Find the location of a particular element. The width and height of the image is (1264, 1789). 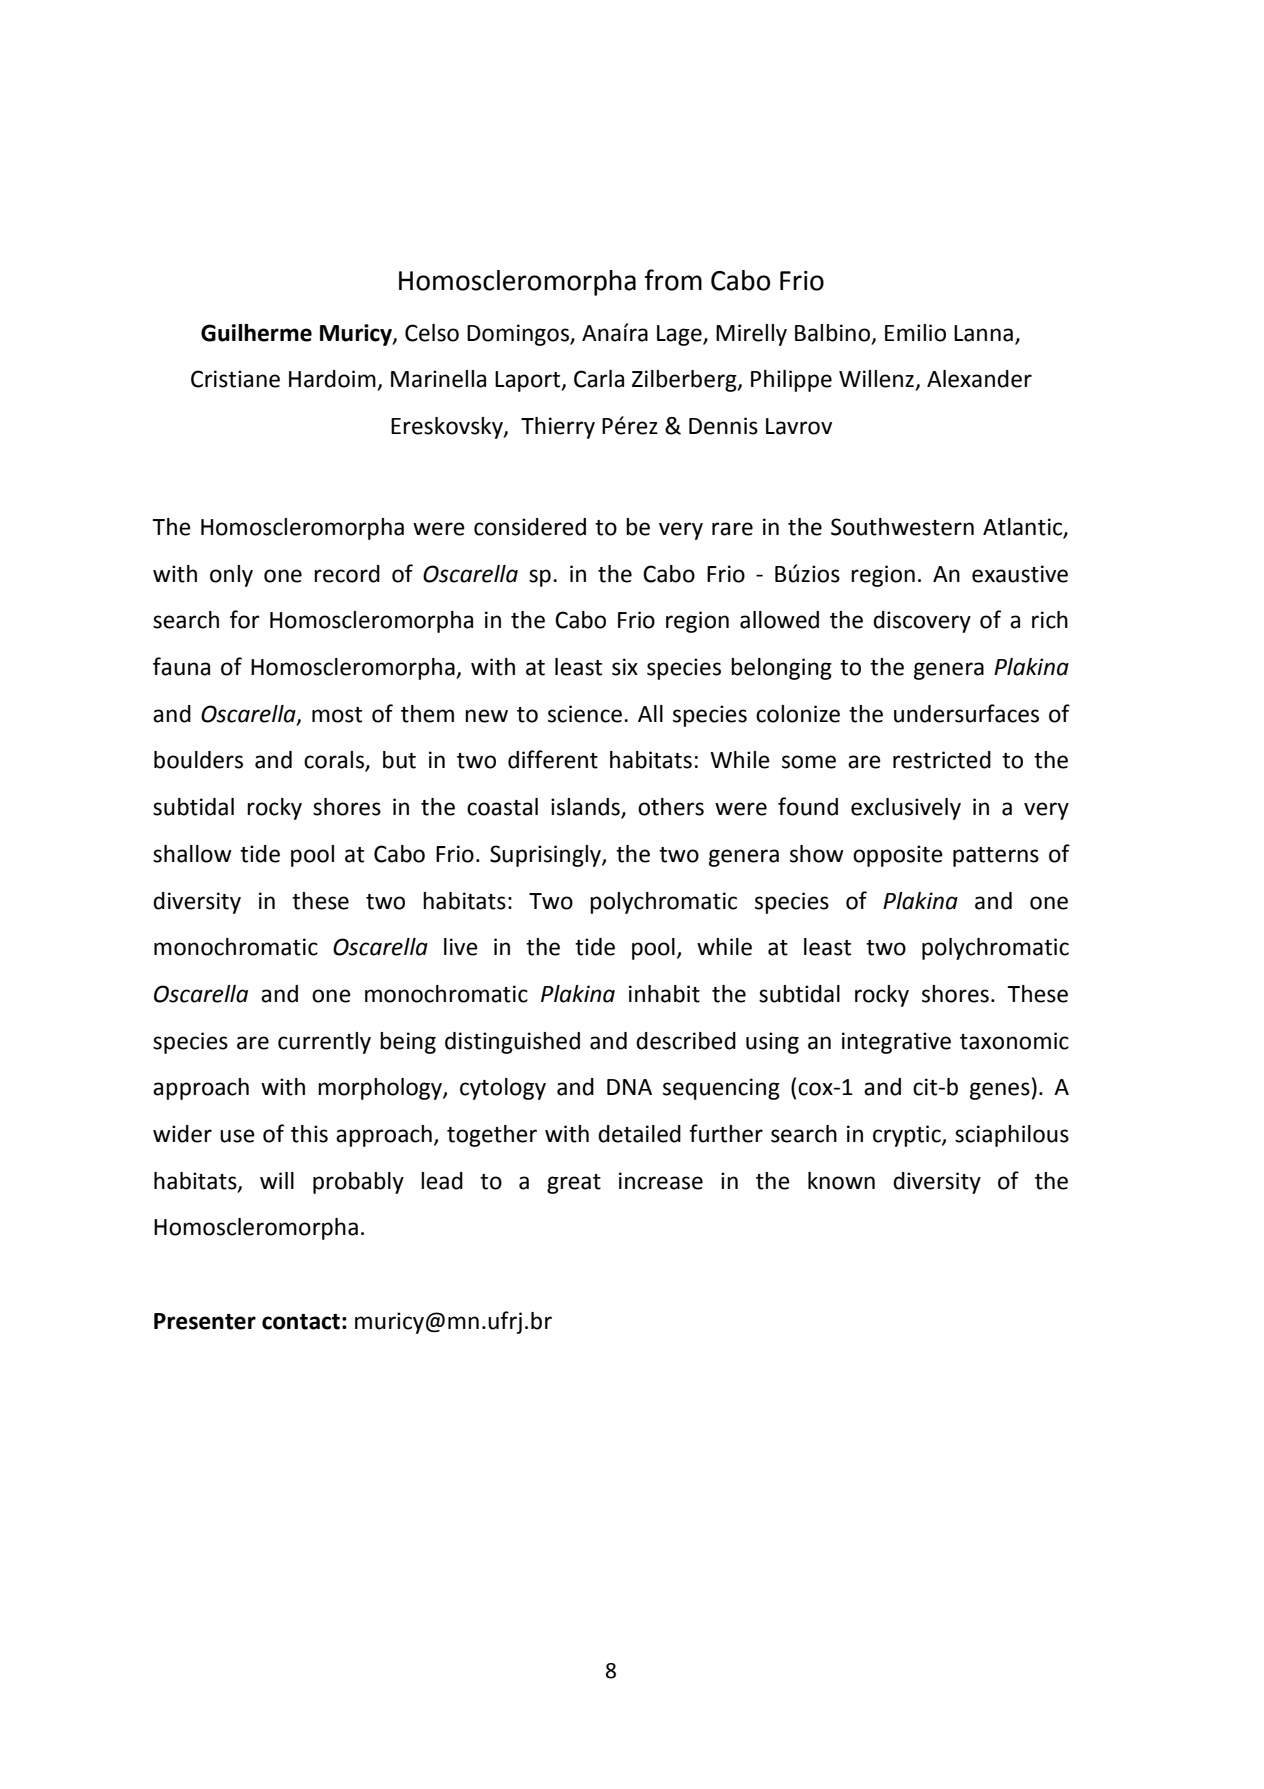

Guilherme is located at coordinates (256, 333).
